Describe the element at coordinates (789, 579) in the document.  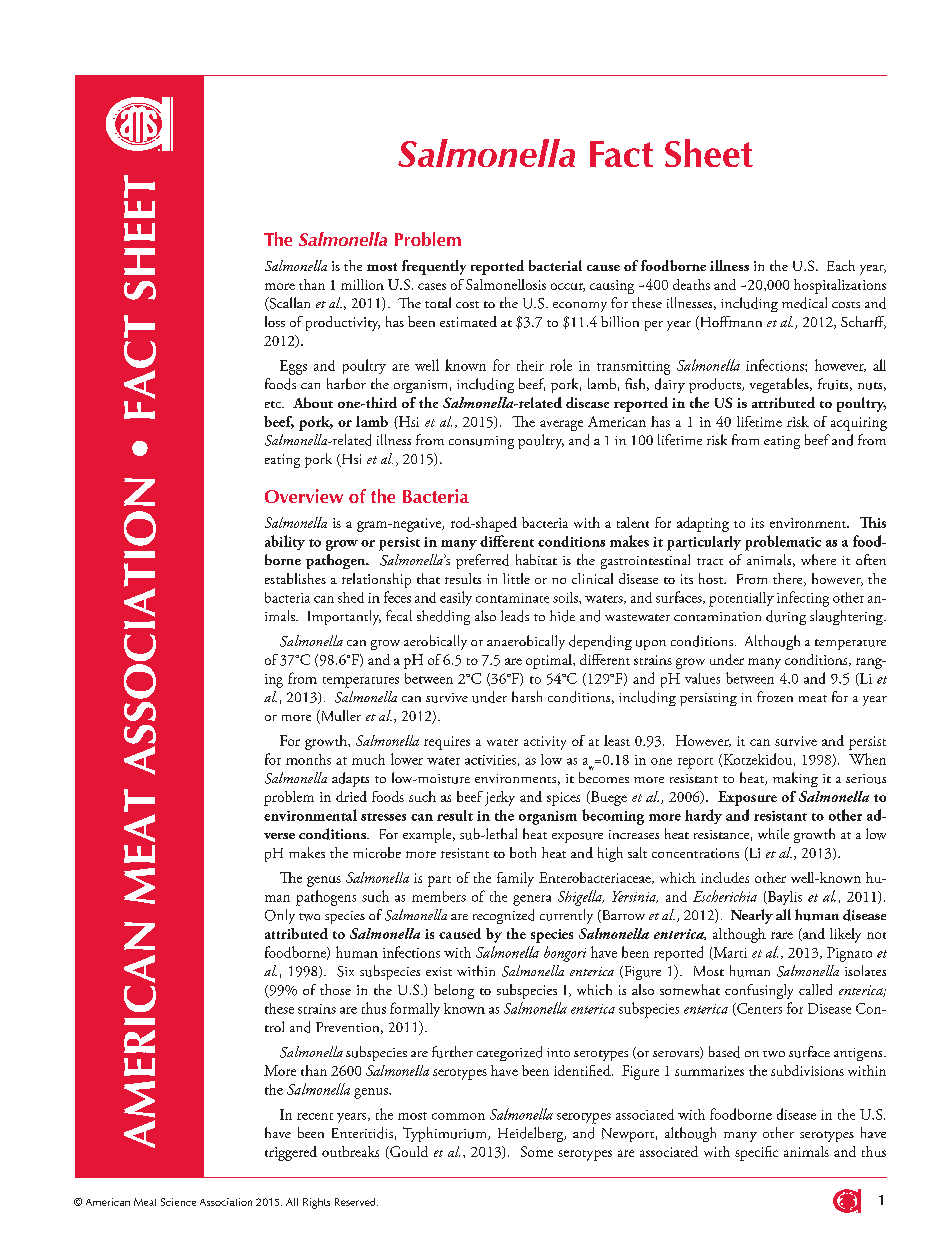
I see `there` at that location.
